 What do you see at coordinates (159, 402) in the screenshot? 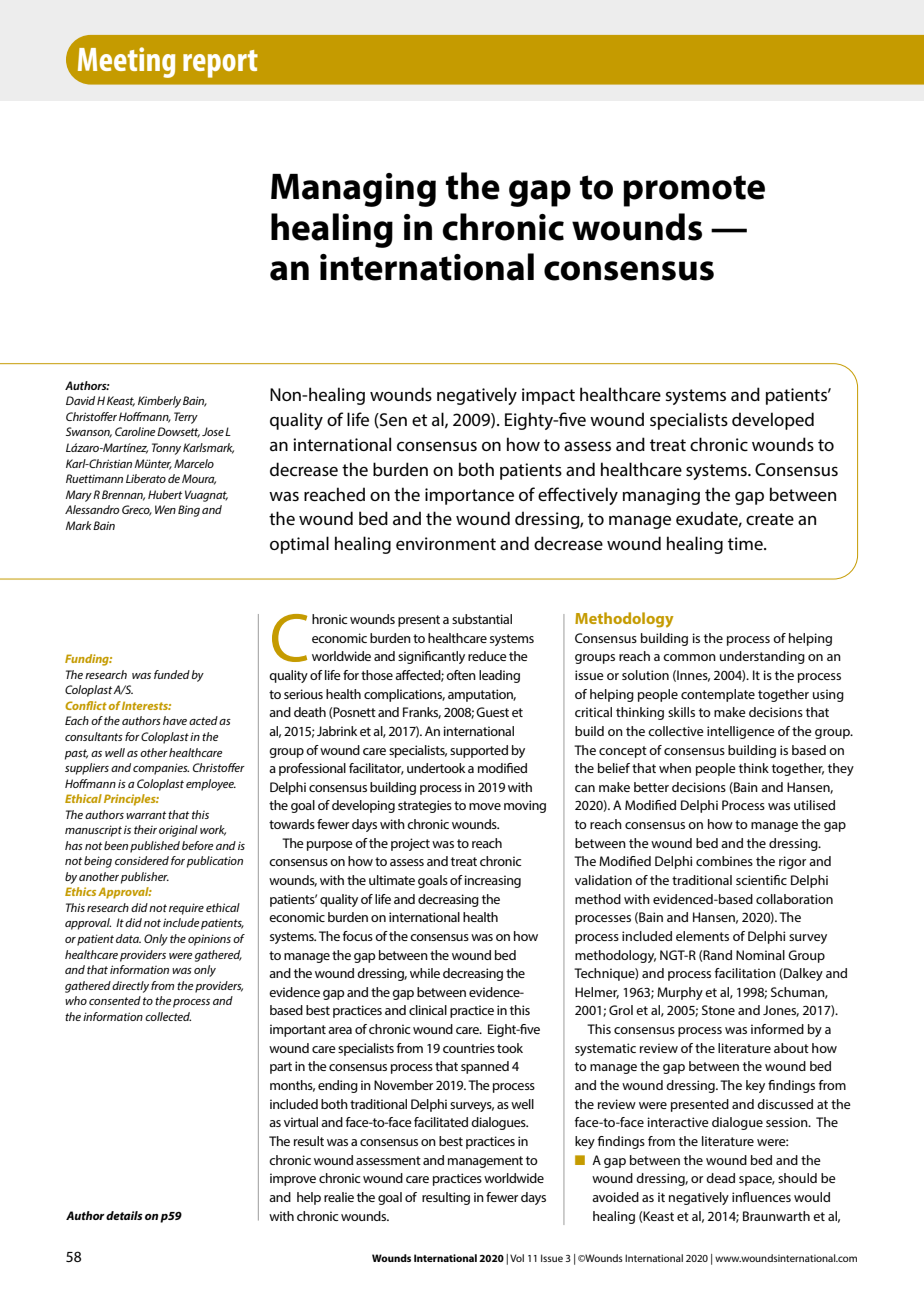
I see `Kimberly` at bounding box center [159, 402].
